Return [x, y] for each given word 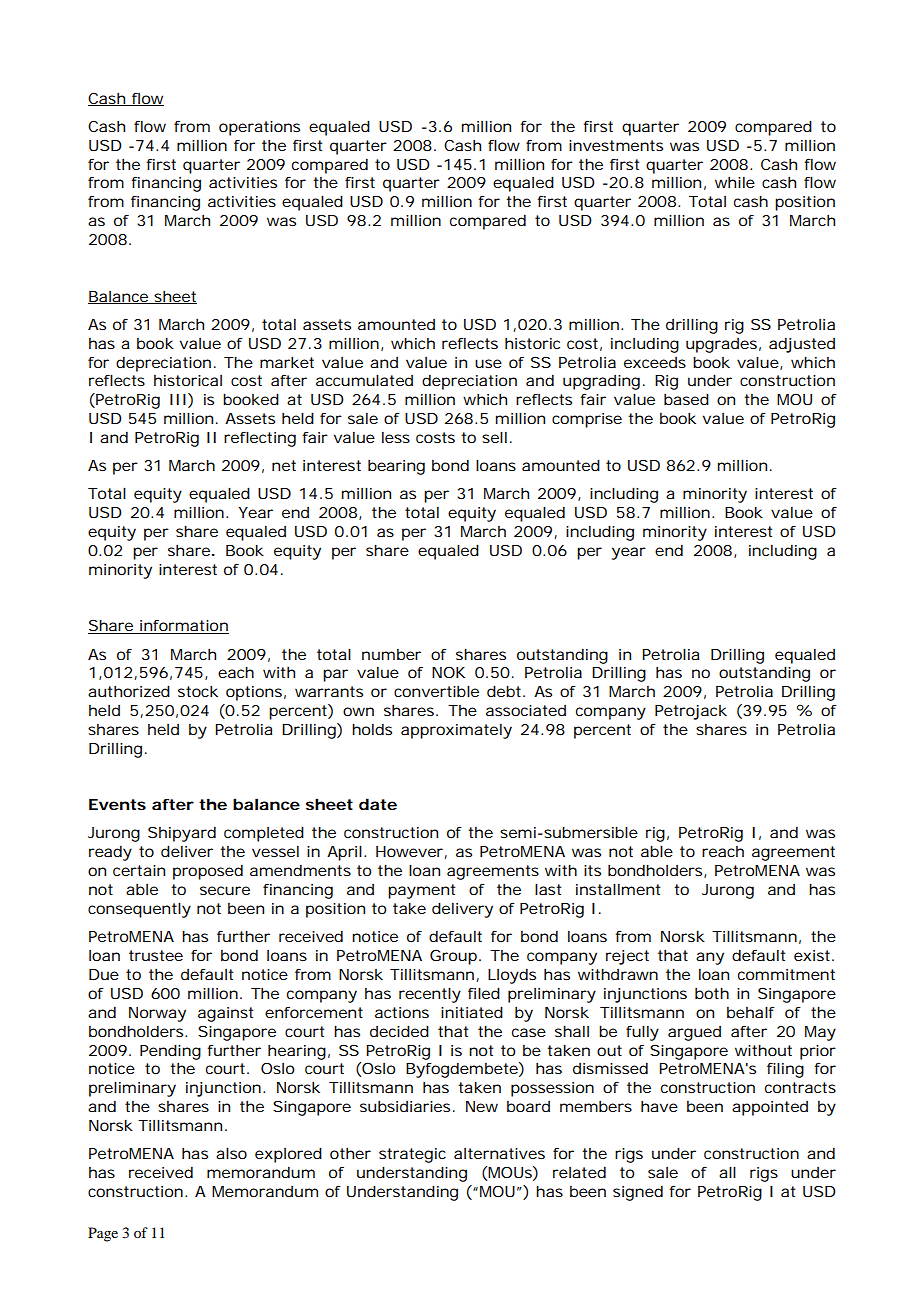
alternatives [499, 1153]
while [735, 182]
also [231, 1153]
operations [259, 128]
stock [198, 691]
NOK [448, 672]
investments [616, 145]
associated [526, 710]
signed [638, 1193]
